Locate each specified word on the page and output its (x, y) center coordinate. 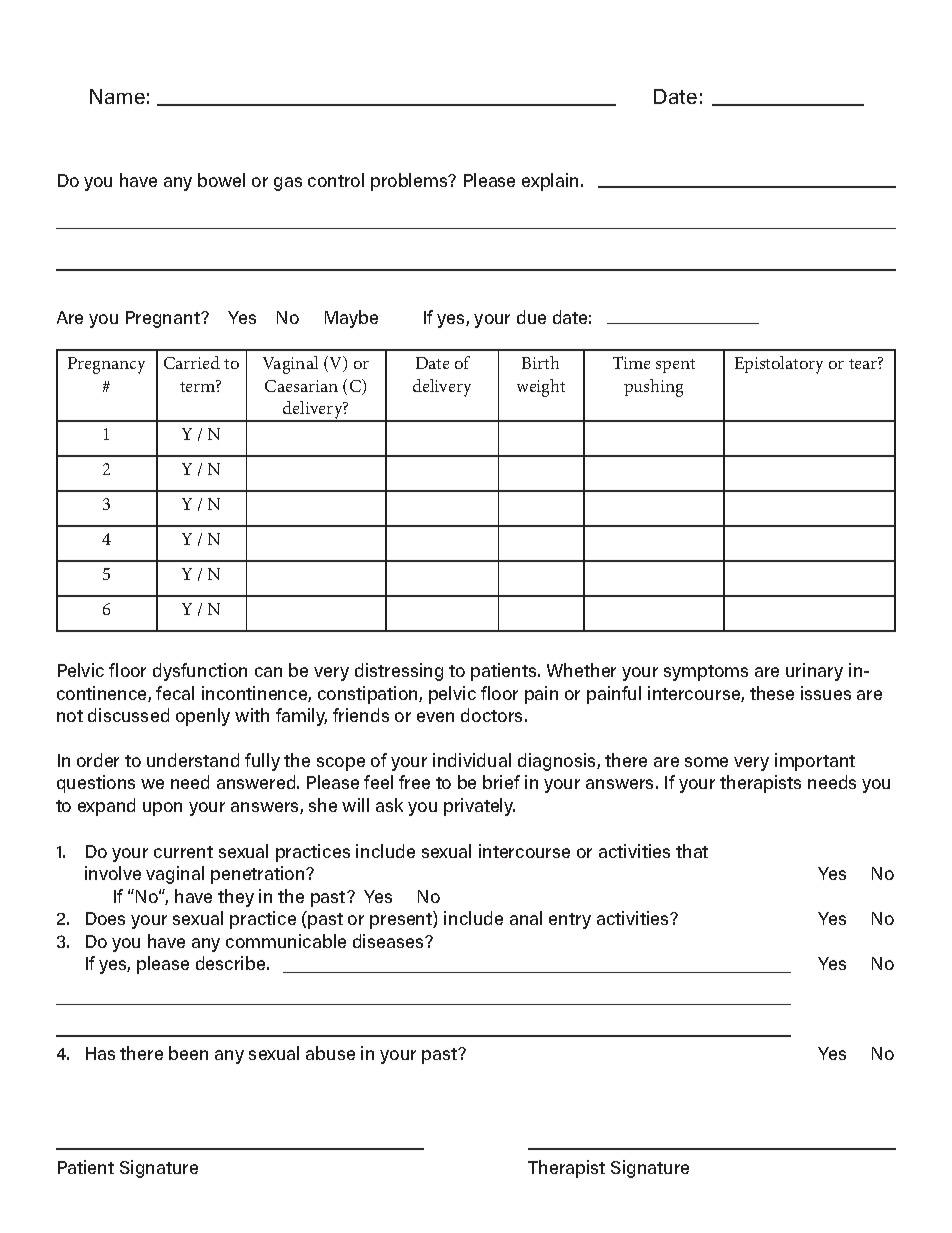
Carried (192, 362)
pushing (653, 388)
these (772, 693)
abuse (330, 1053)
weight (541, 388)
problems (410, 182)
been (188, 1053)
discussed (128, 715)
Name (117, 96)
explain (550, 182)
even (435, 717)
